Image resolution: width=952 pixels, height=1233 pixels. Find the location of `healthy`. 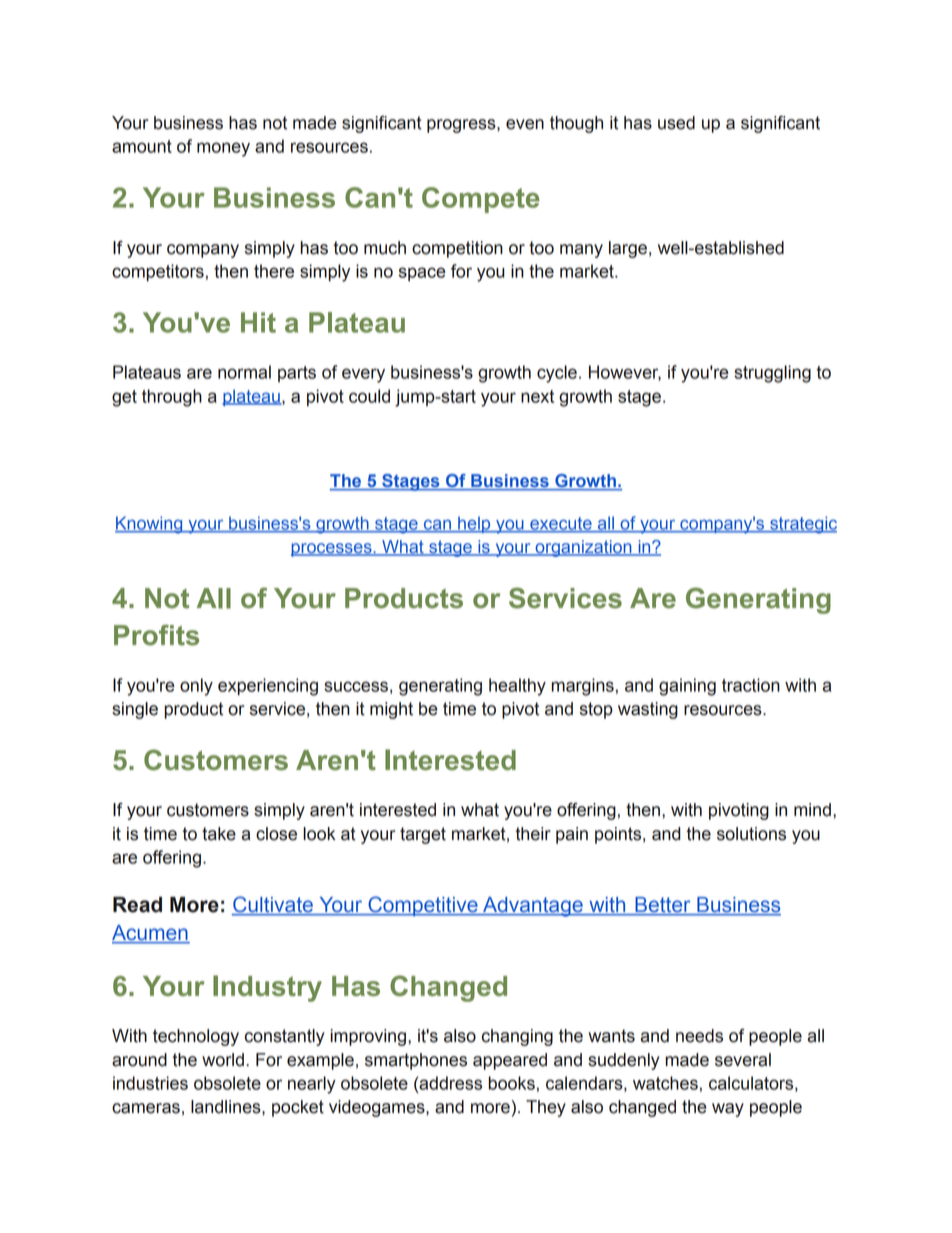

healthy is located at coordinates (517, 687).
